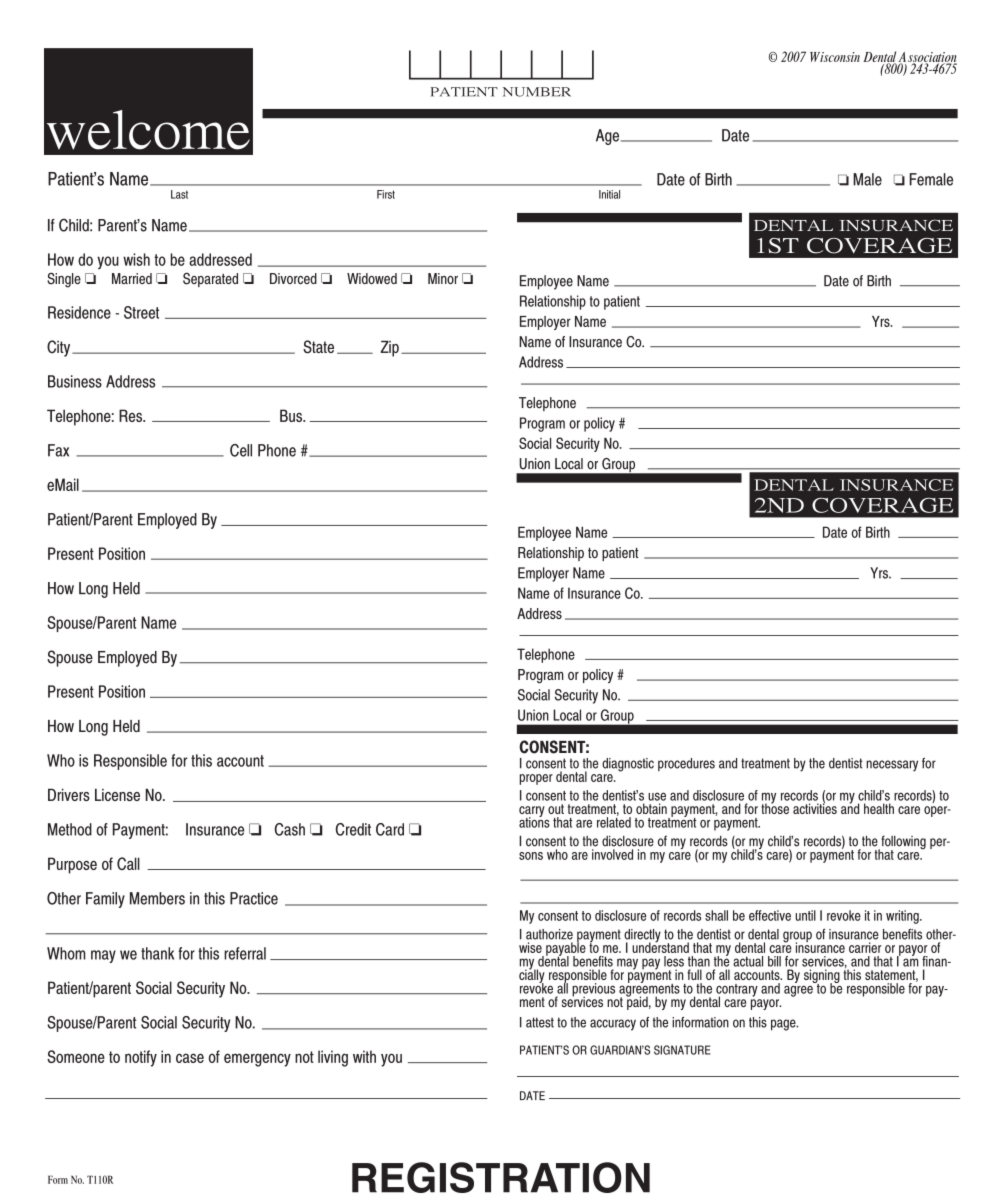 This document has width=1005, height=1204. Describe the element at coordinates (892, 766) in the document. I see `necessary` at that location.
